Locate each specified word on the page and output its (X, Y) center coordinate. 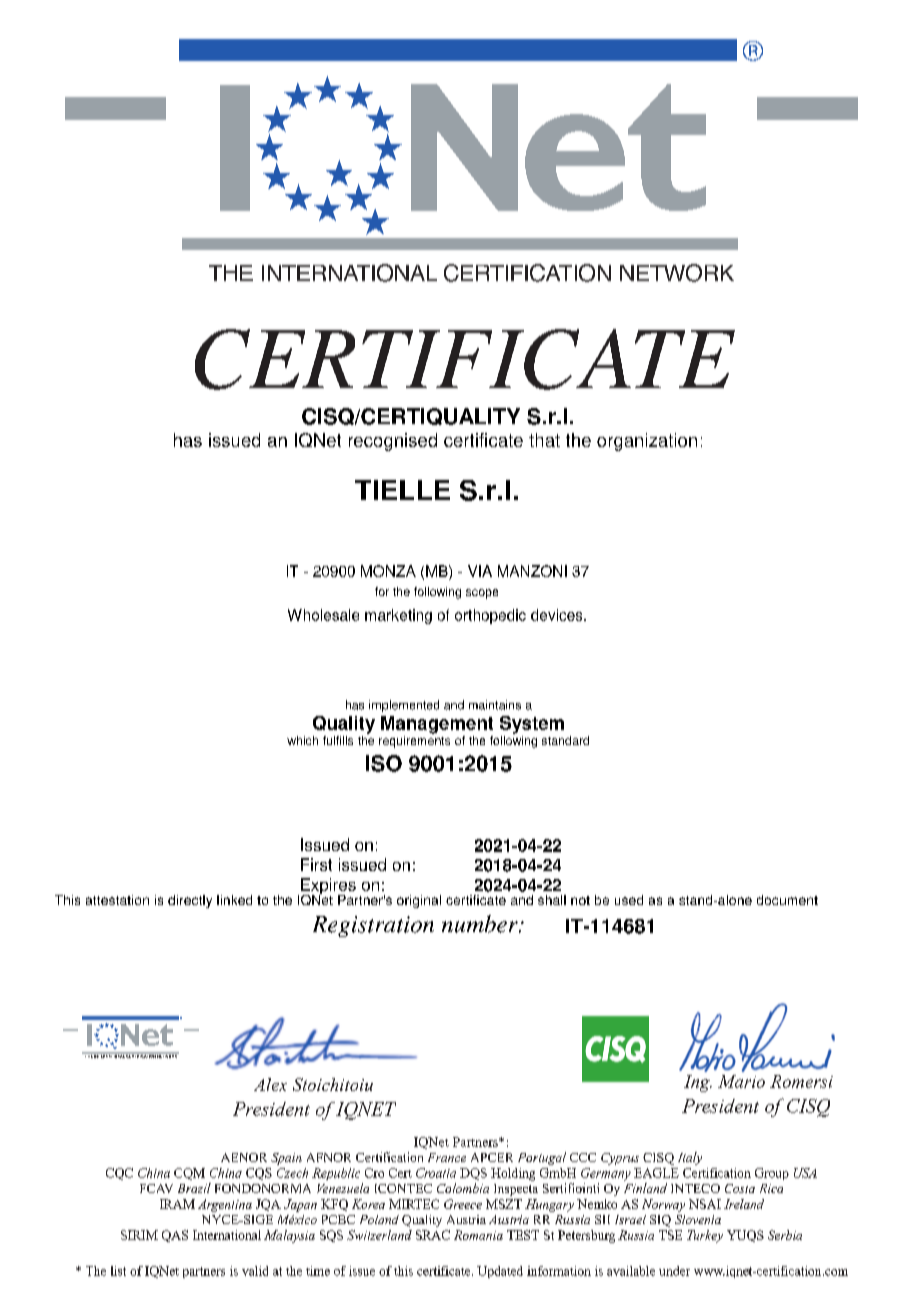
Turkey (705, 1236)
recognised (393, 442)
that (544, 440)
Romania (478, 1235)
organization (647, 442)
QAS (175, 1236)
